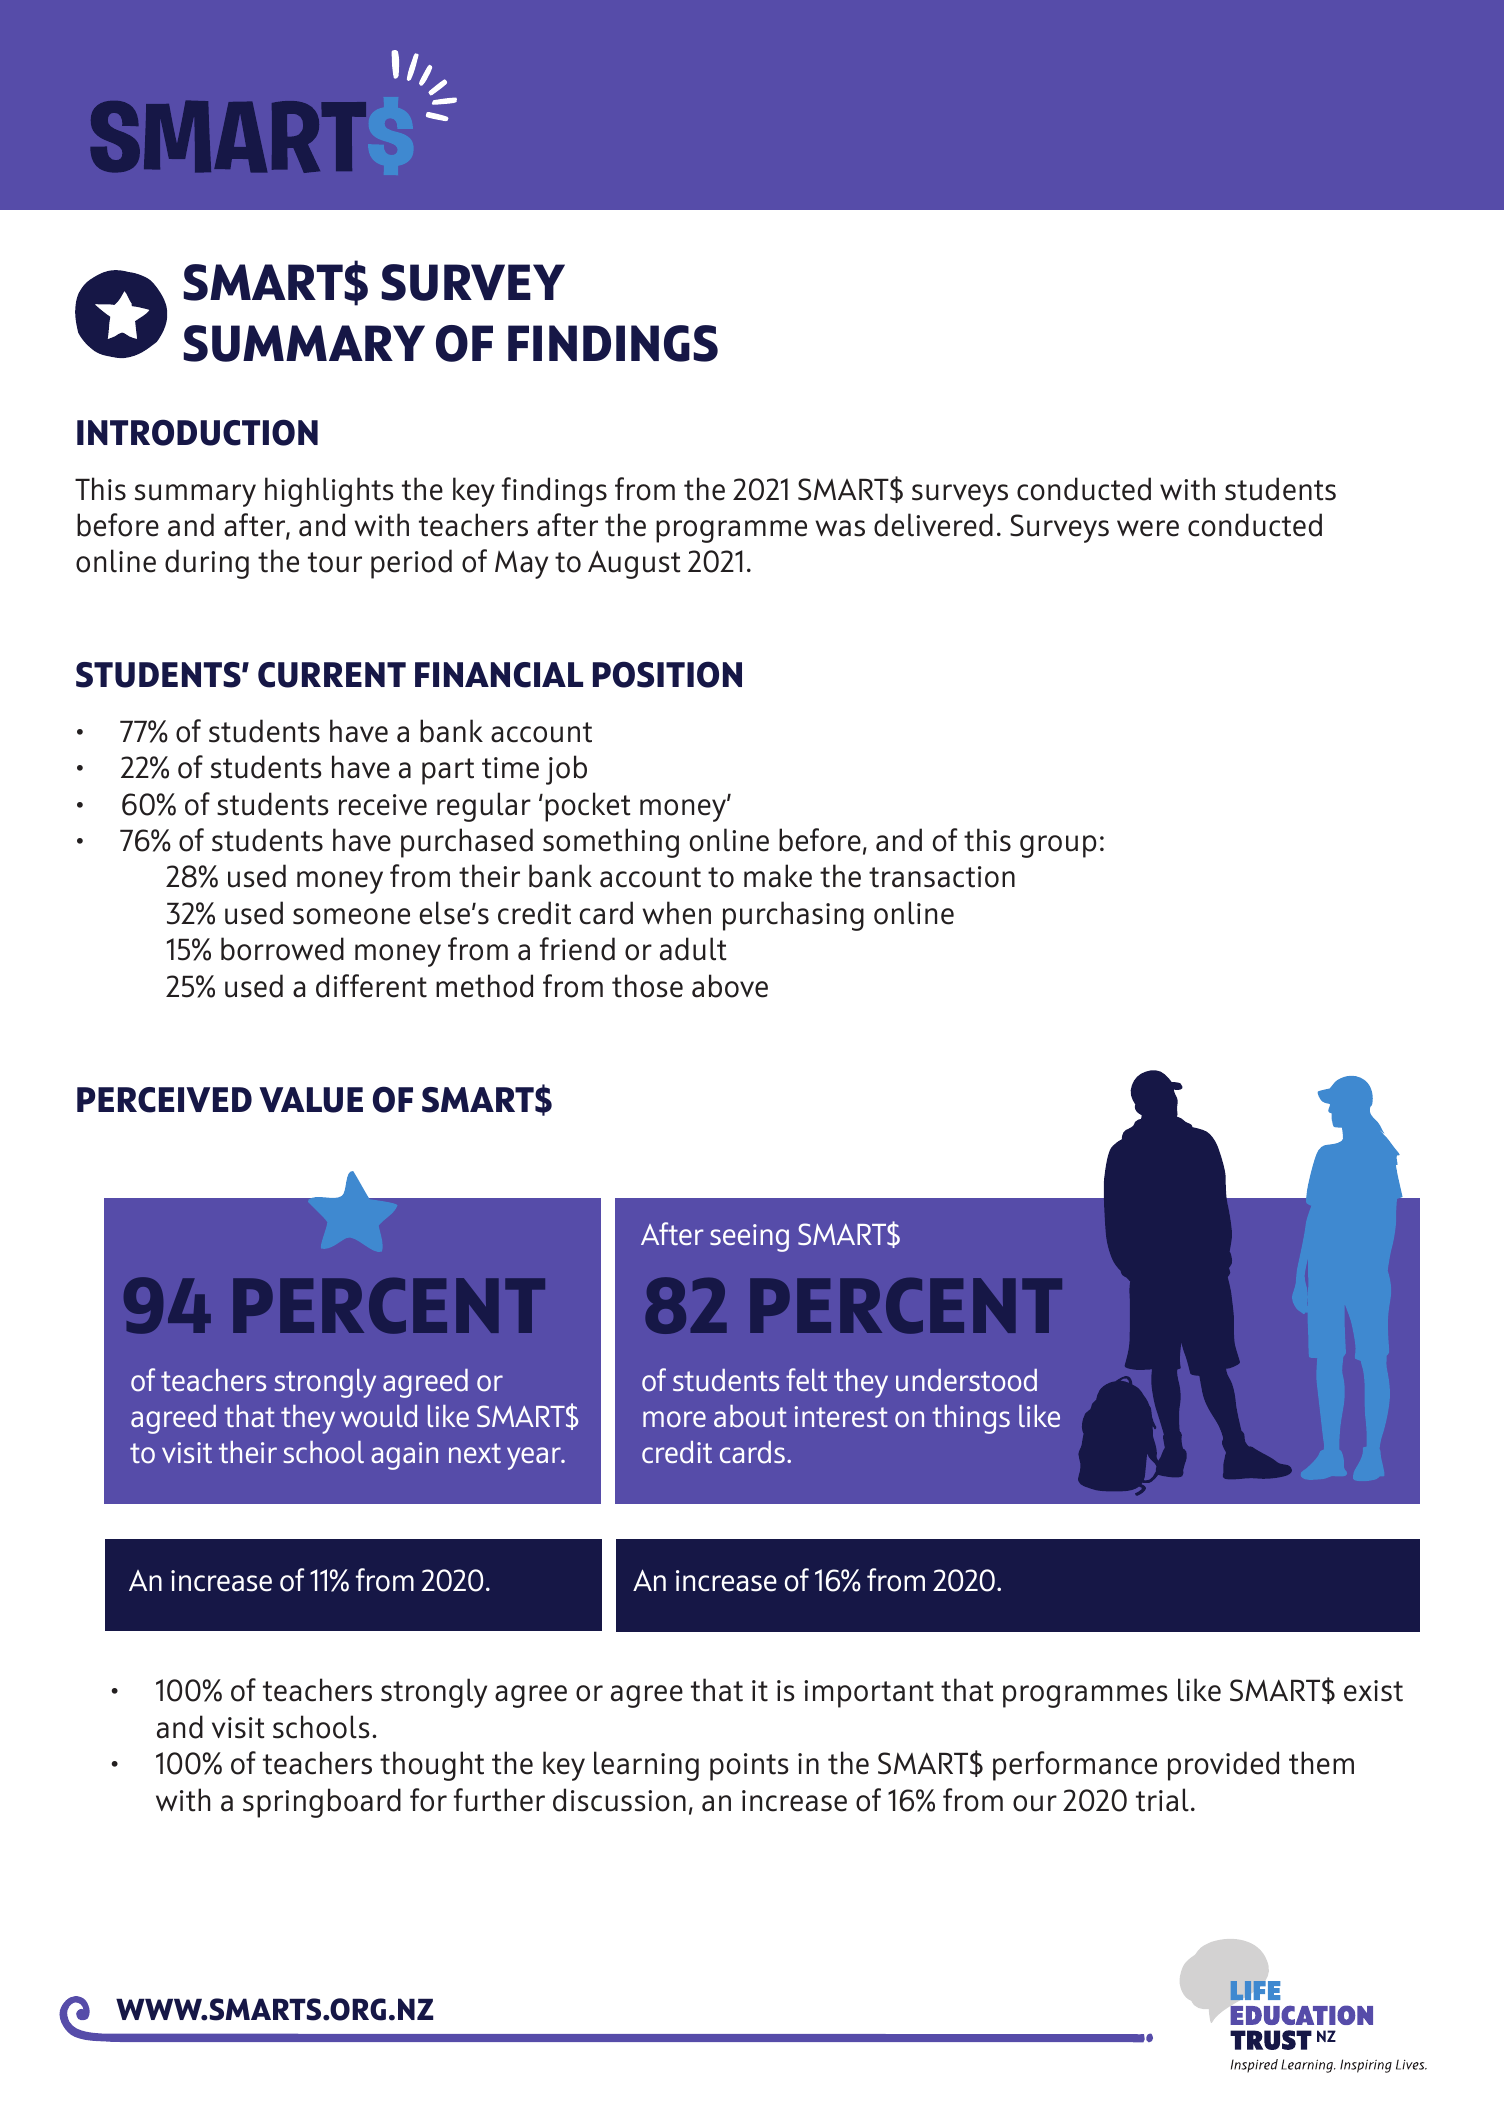  I want to click on about, so click(750, 1416).
